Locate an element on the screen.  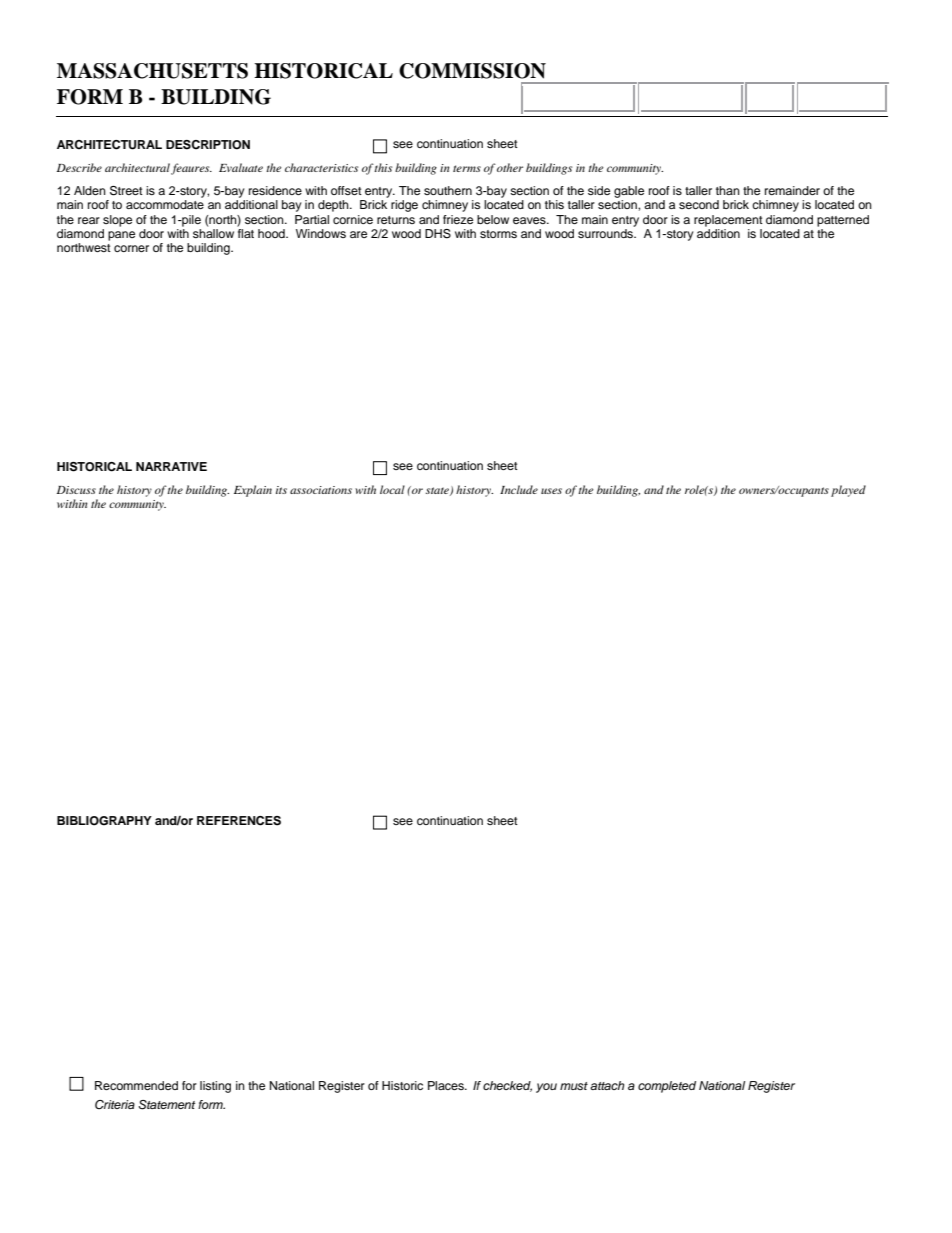
than is located at coordinates (728, 190).
